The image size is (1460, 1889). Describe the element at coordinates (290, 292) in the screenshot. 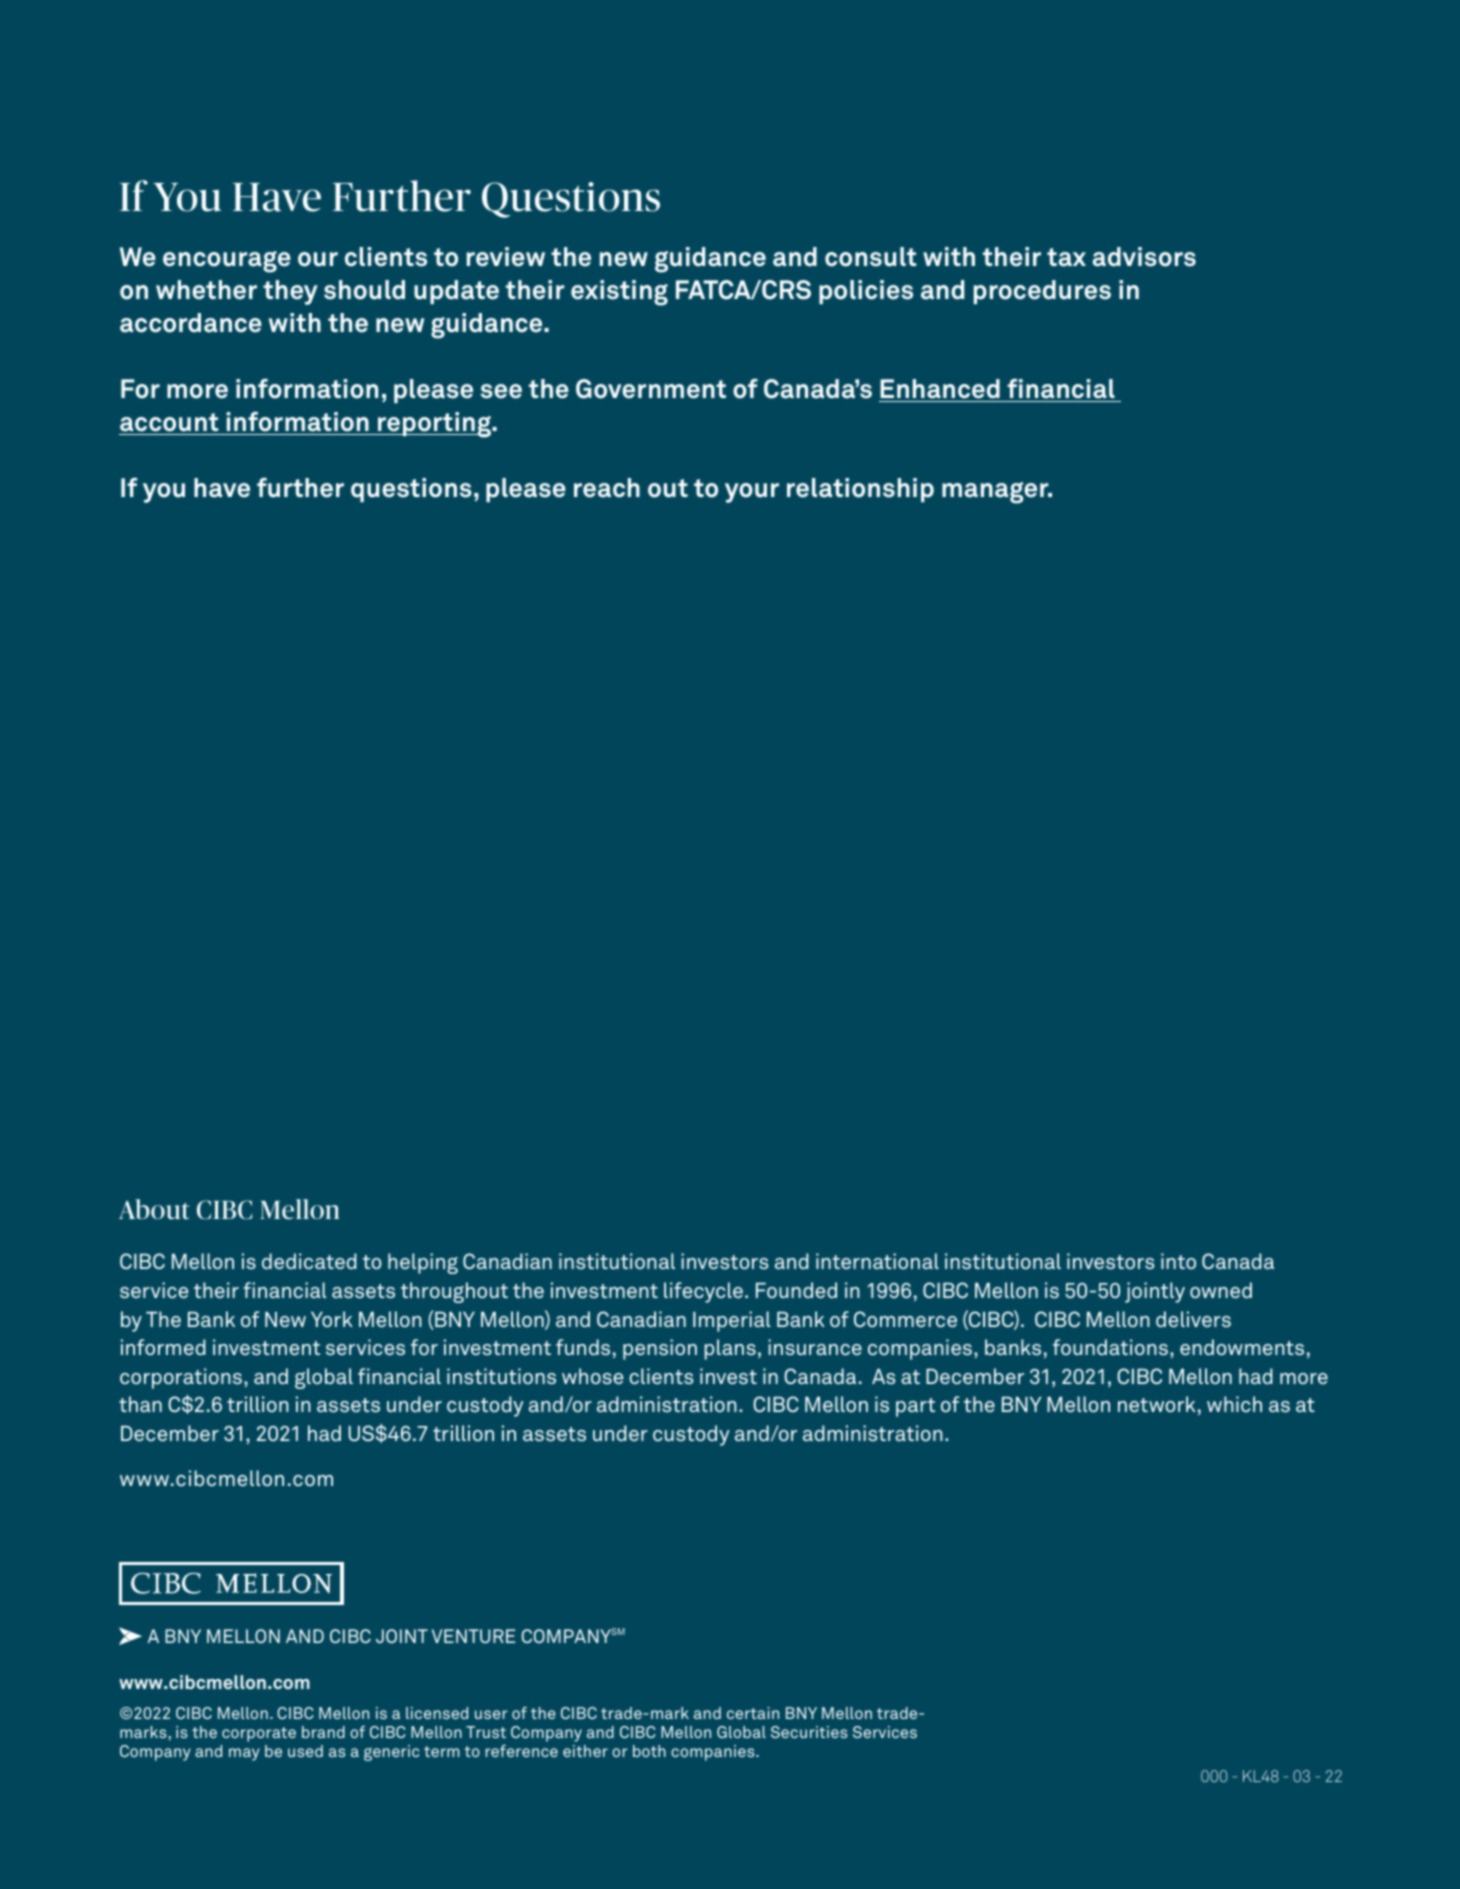

I see `they` at that location.
